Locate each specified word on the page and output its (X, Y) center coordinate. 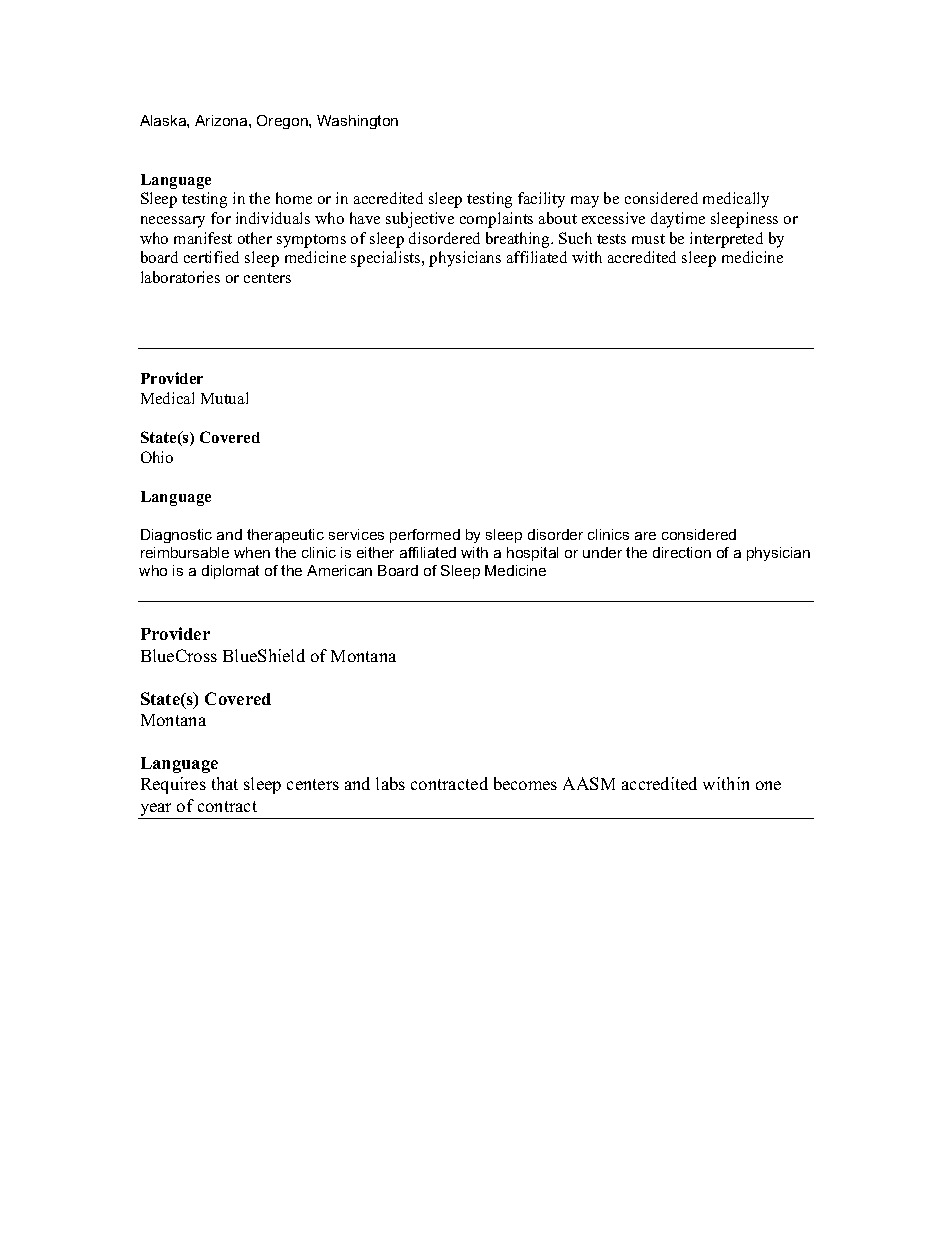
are (645, 536)
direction (682, 552)
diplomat (230, 572)
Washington (357, 122)
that (225, 783)
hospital (532, 554)
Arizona (222, 120)
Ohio (157, 457)
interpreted (726, 240)
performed (425, 536)
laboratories (180, 277)
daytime (678, 220)
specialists (387, 259)
